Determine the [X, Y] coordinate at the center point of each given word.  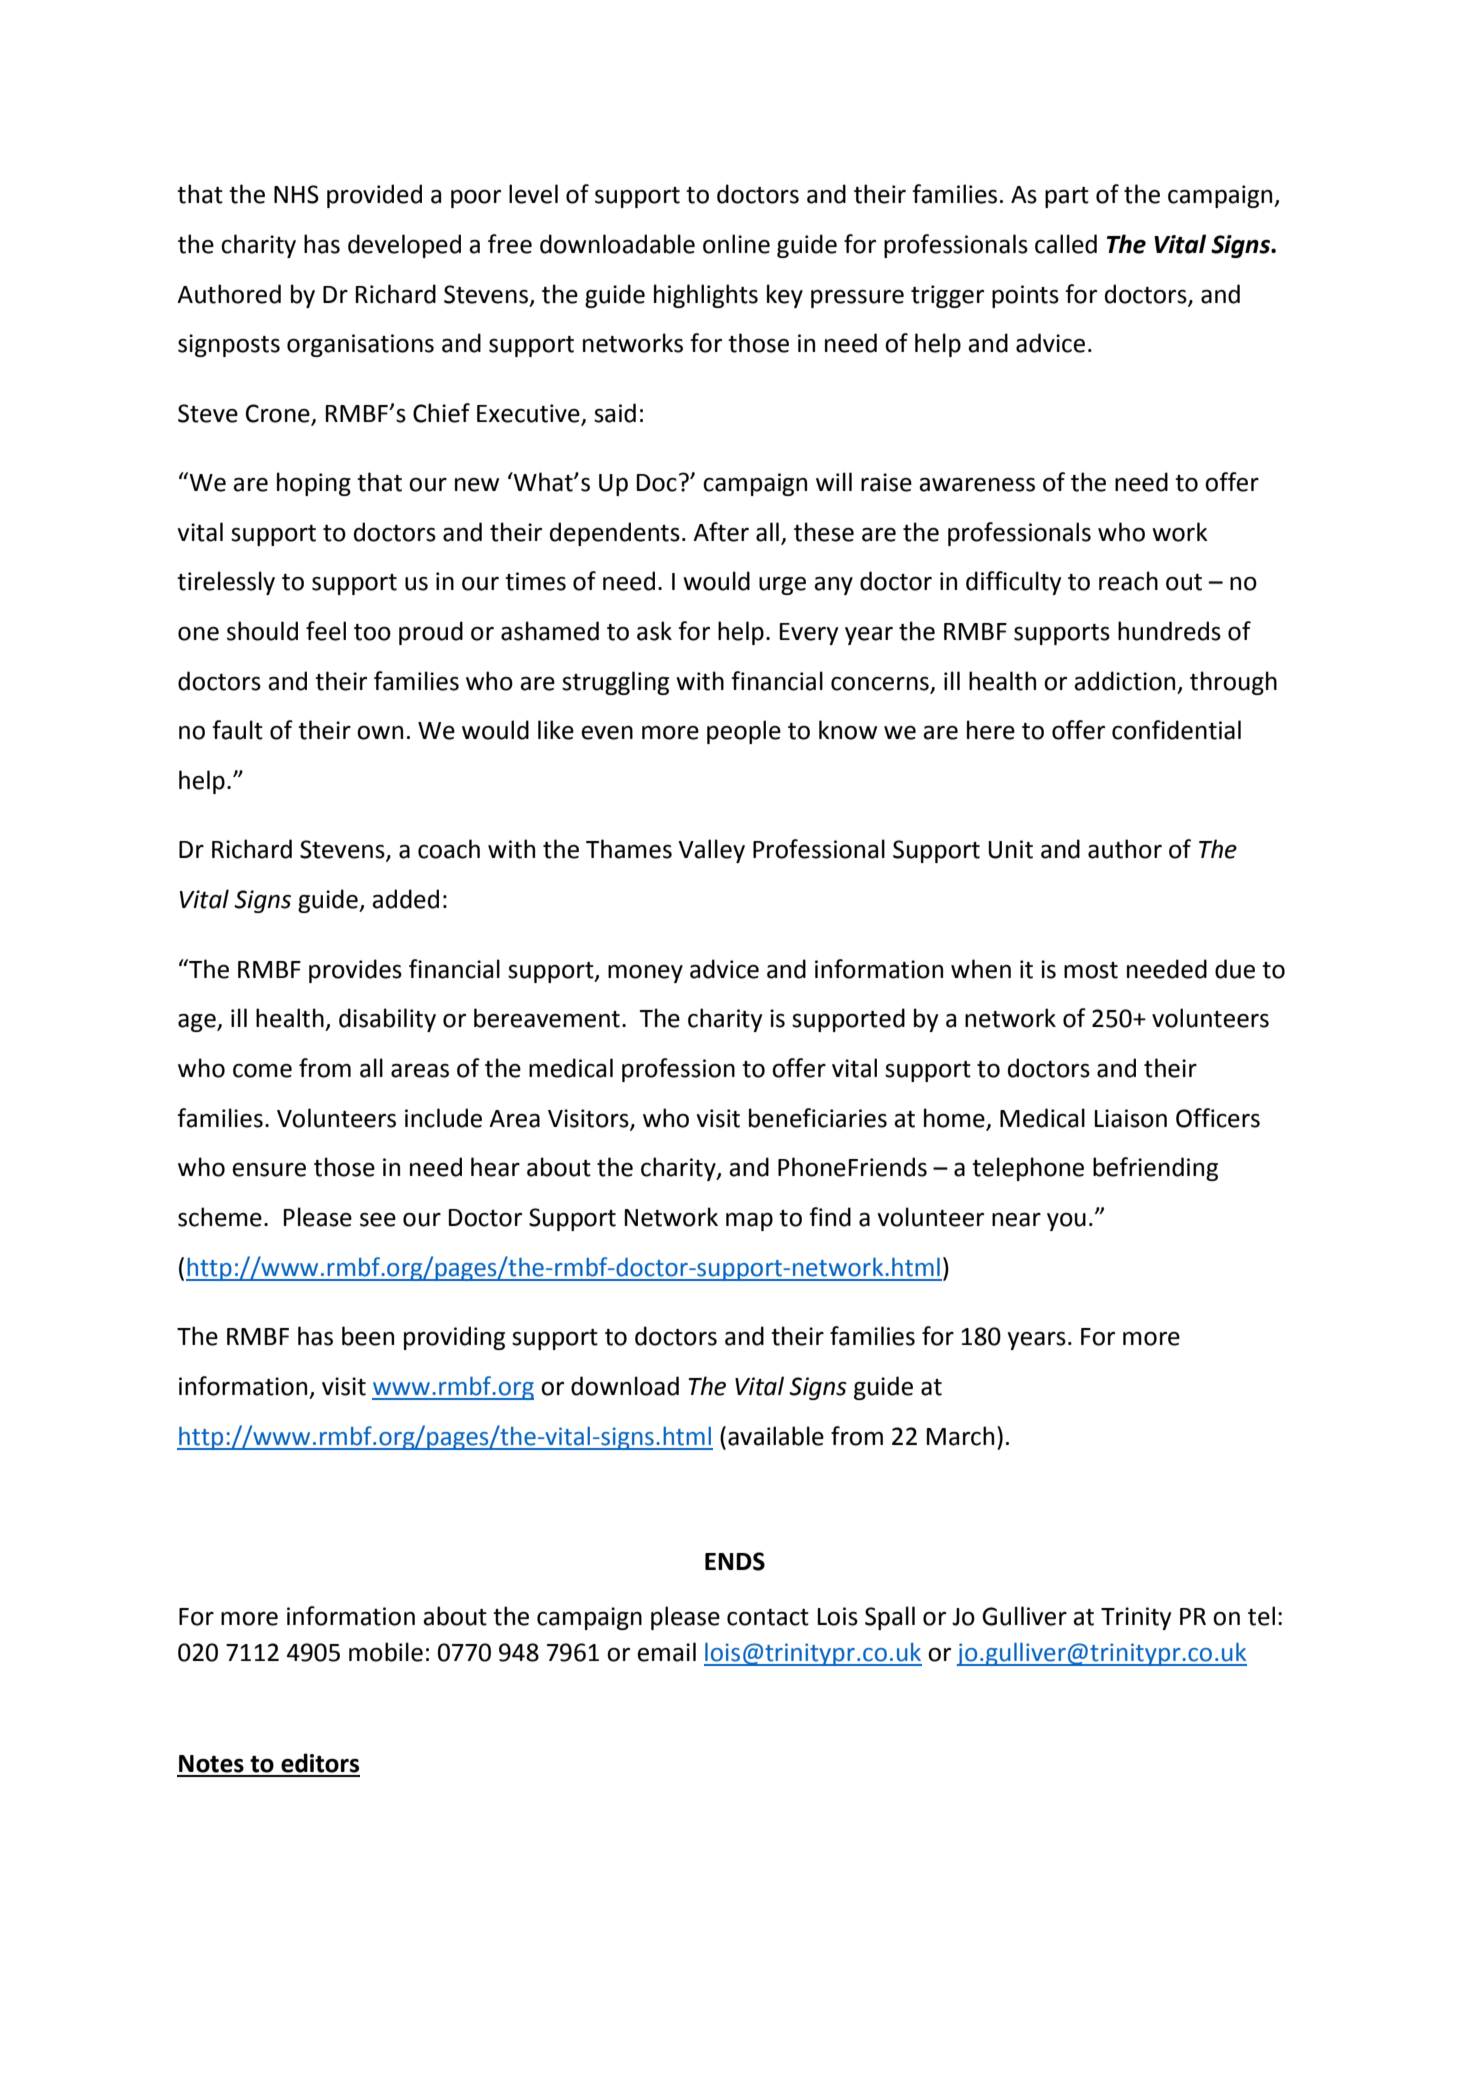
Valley [711, 851]
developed [404, 246]
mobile [386, 1652]
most [1091, 970]
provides [355, 971]
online [736, 244]
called [1066, 244]
